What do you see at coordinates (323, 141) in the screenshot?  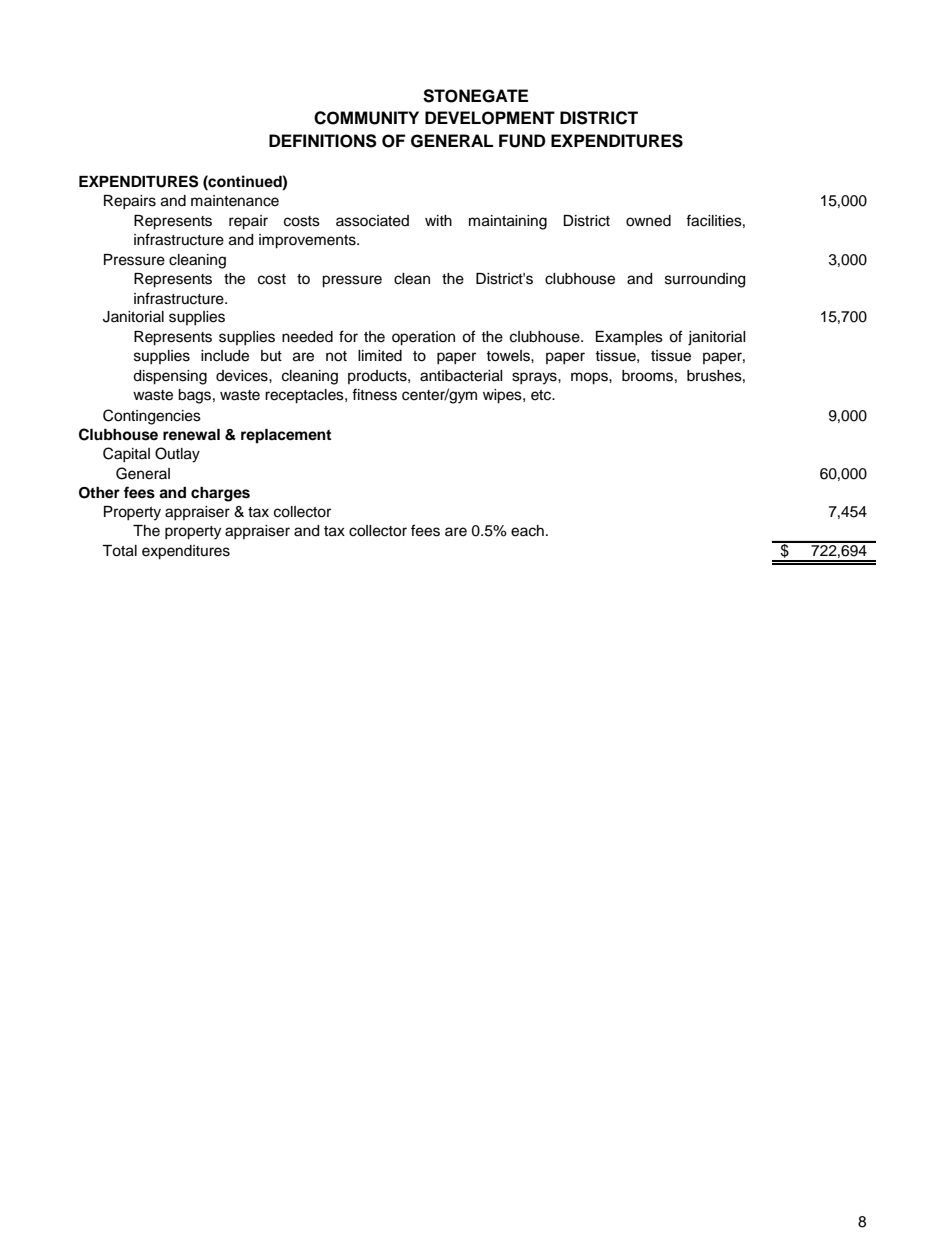 I see `DEFINITIONS` at bounding box center [323, 141].
